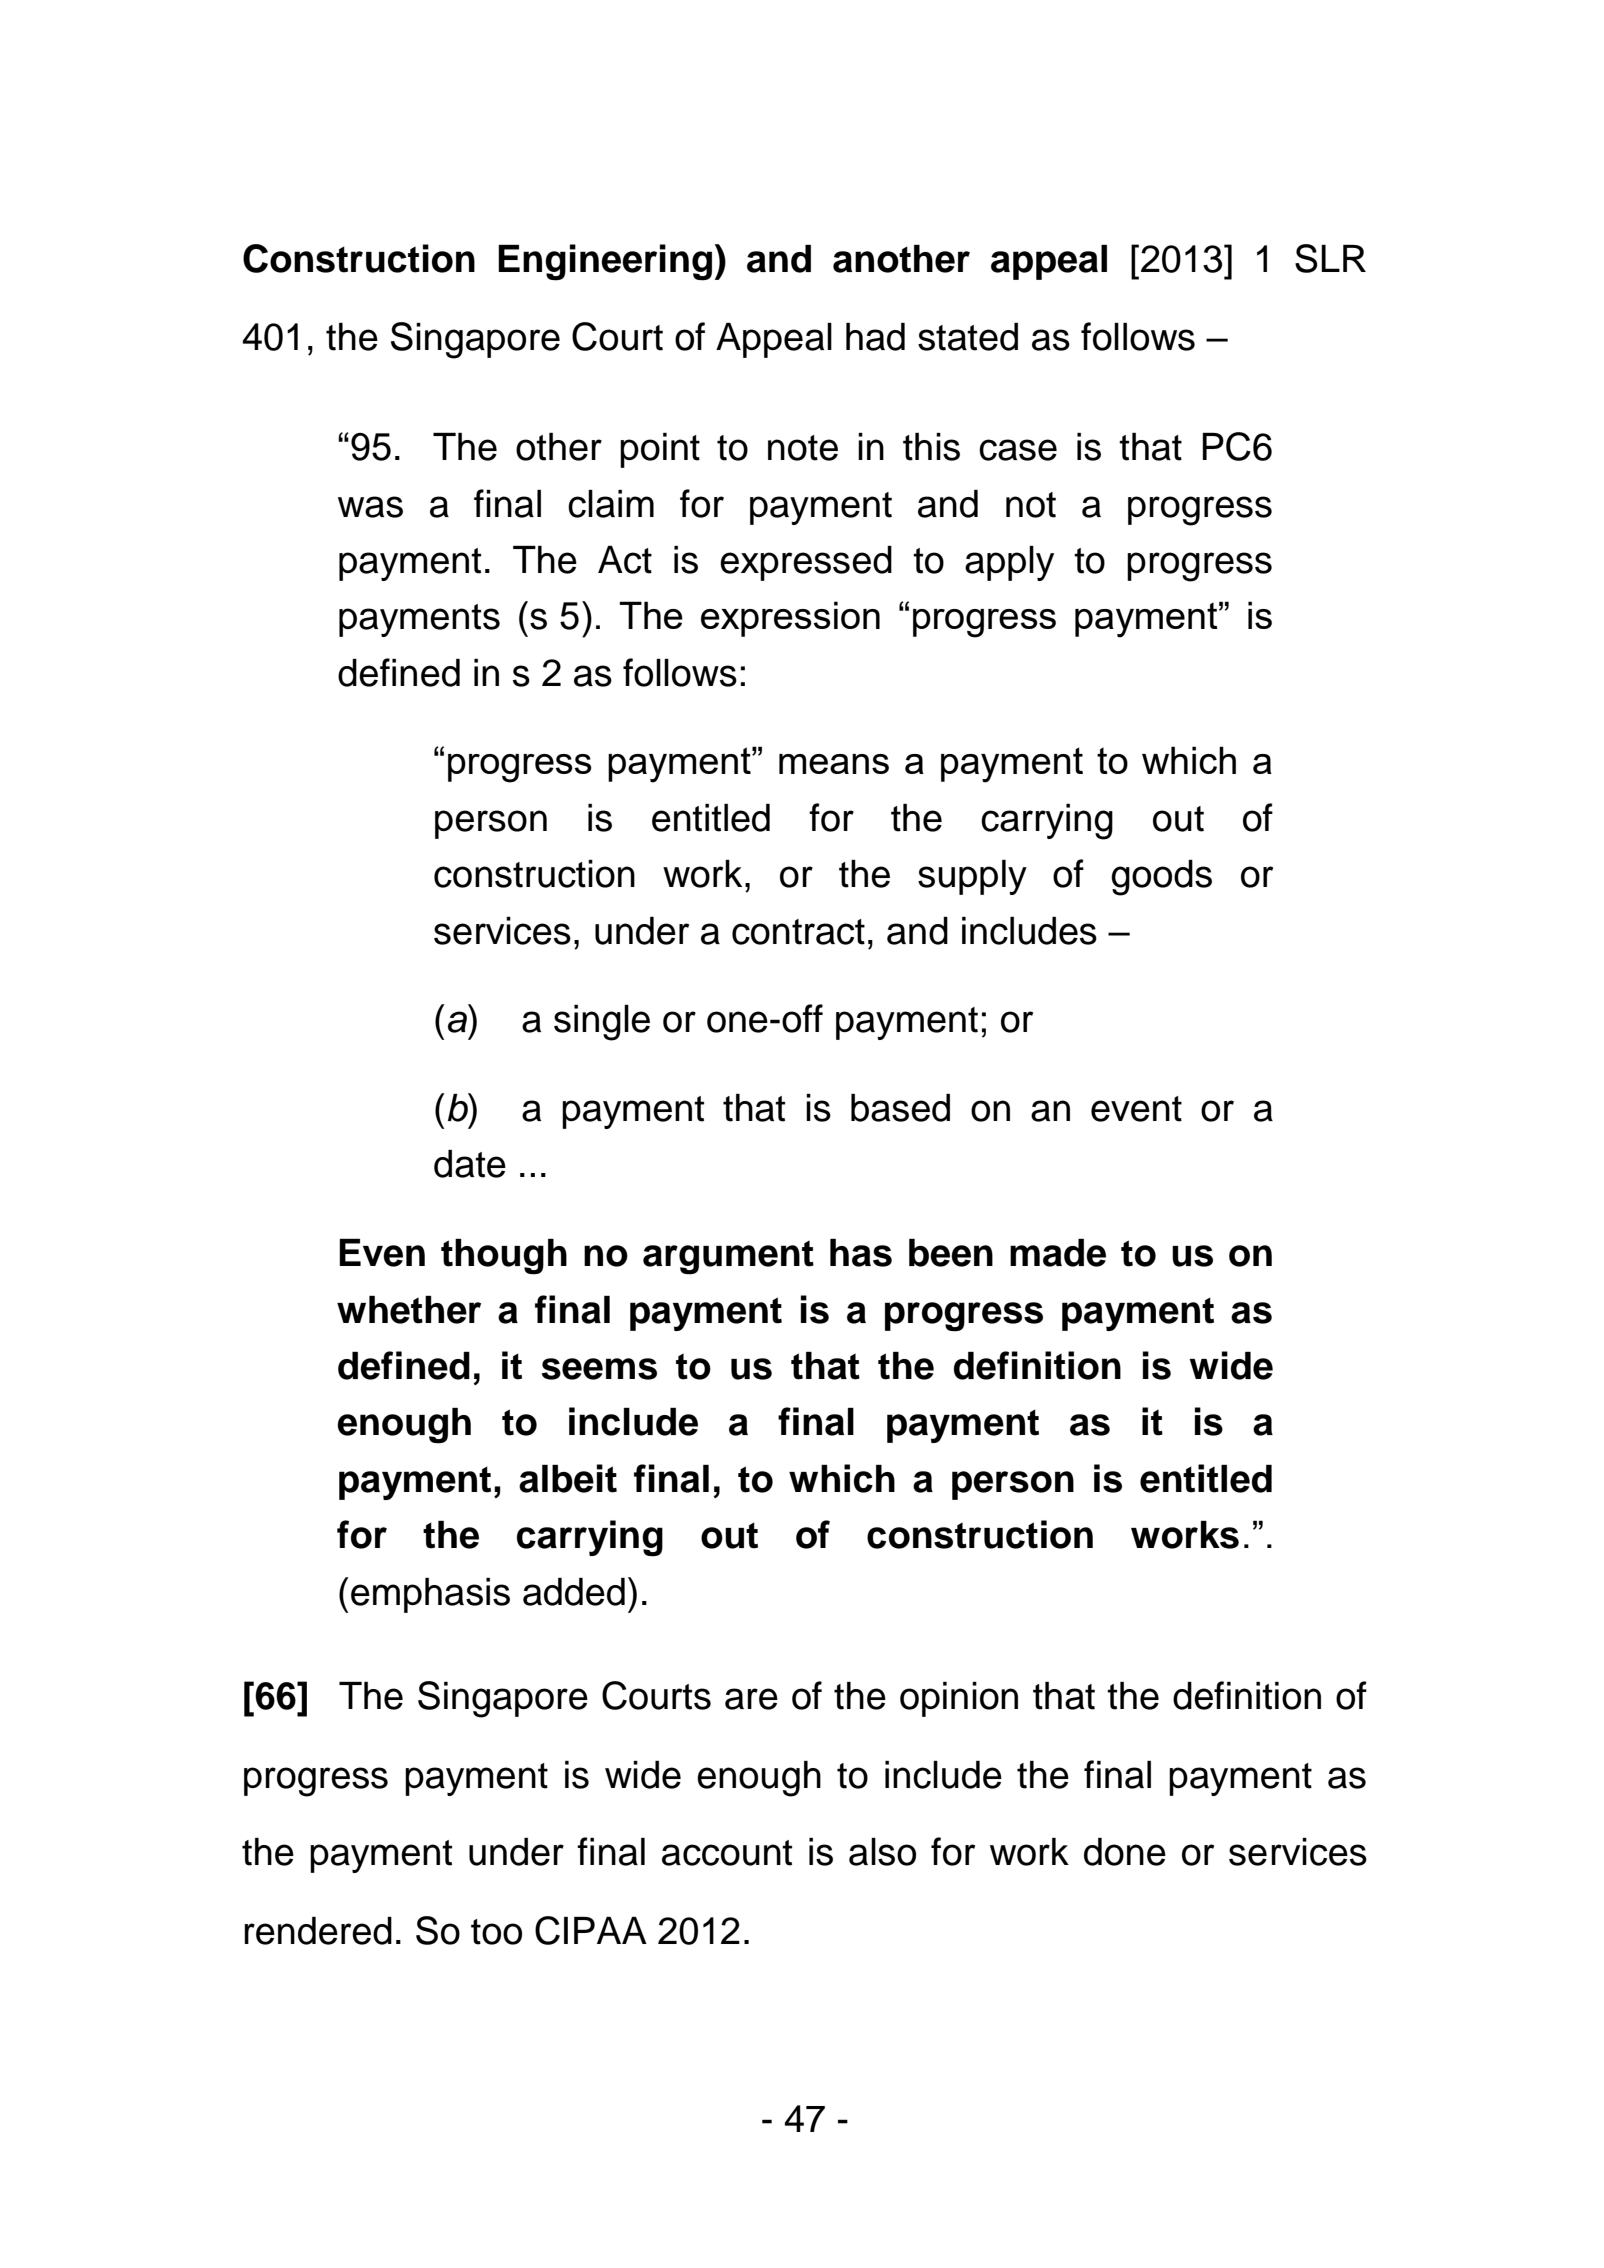 Image resolution: width=1604 pixels, height=2268 pixels. What do you see at coordinates (1330, 258) in the image?
I see `SLR` at bounding box center [1330, 258].
